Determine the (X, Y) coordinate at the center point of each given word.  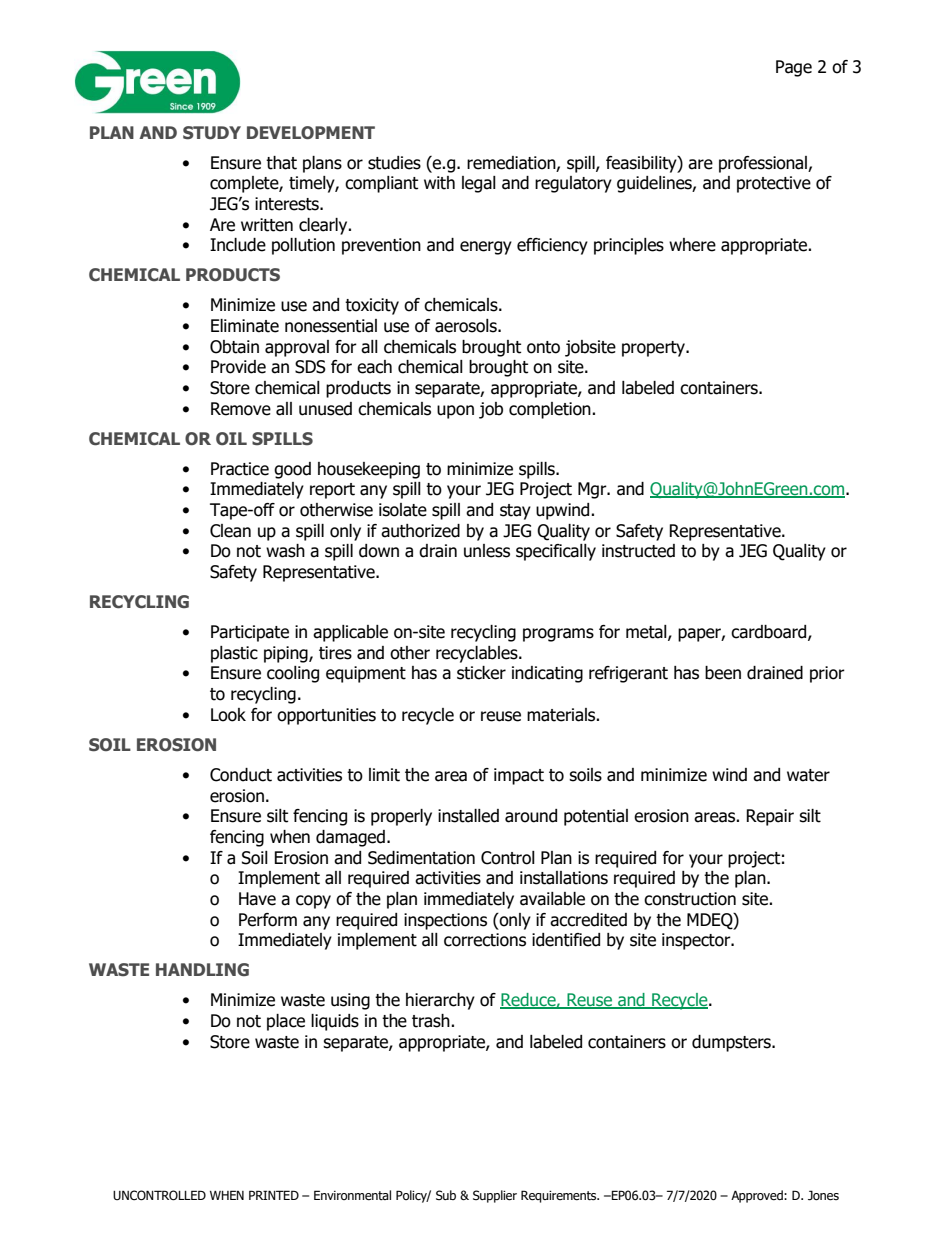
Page (794, 68)
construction (690, 899)
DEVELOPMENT (311, 132)
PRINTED (274, 1195)
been (723, 673)
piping (287, 654)
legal (479, 184)
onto (543, 347)
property (654, 349)
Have (257, 899)
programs (558, 635)
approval (297, 348)
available (552, 899)
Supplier (495, 1196)
